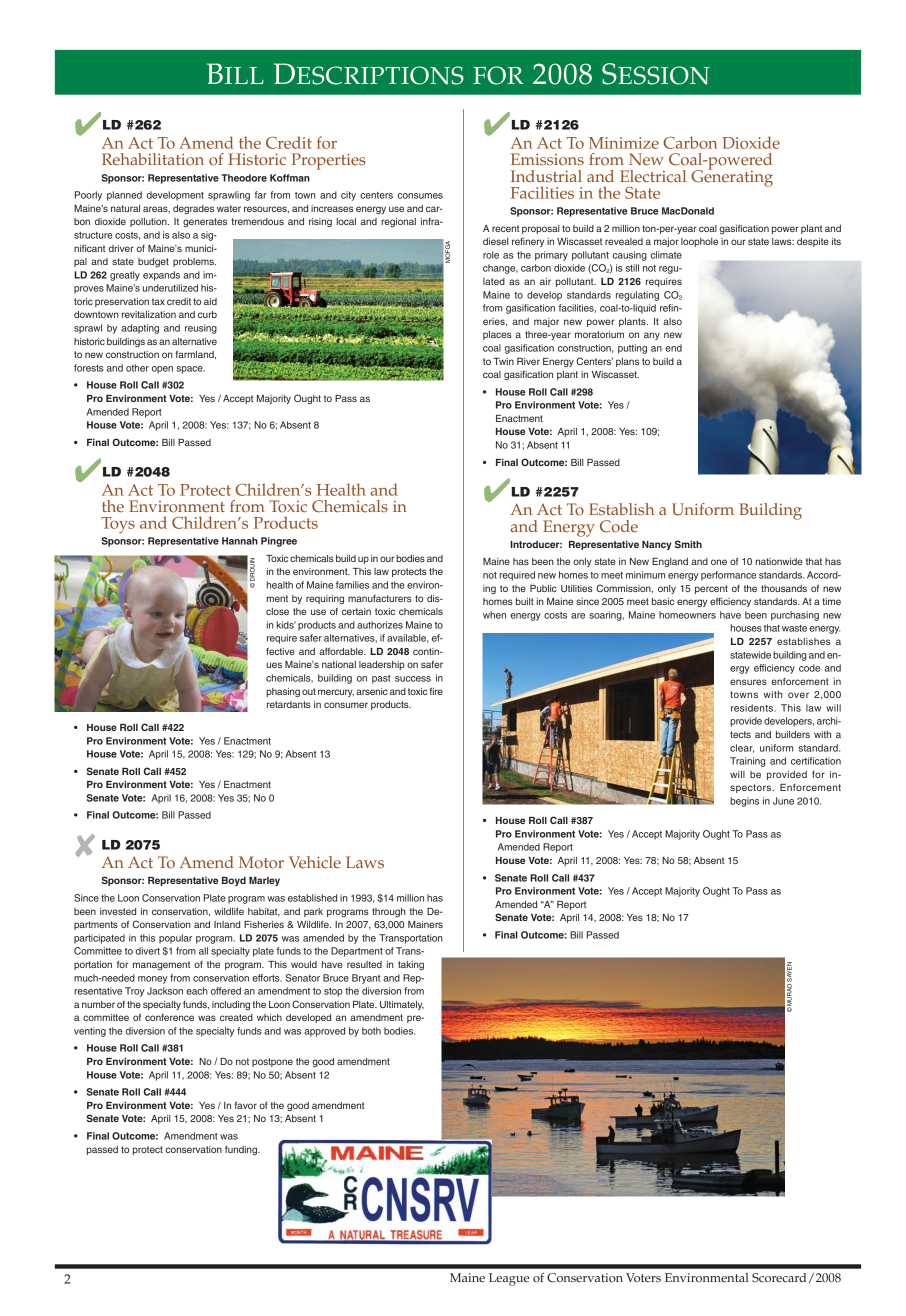 This screenshot has height=1316, width=906. Describe the element at coordinates (652, 336) in the screenshot. I see `any` at that location.
